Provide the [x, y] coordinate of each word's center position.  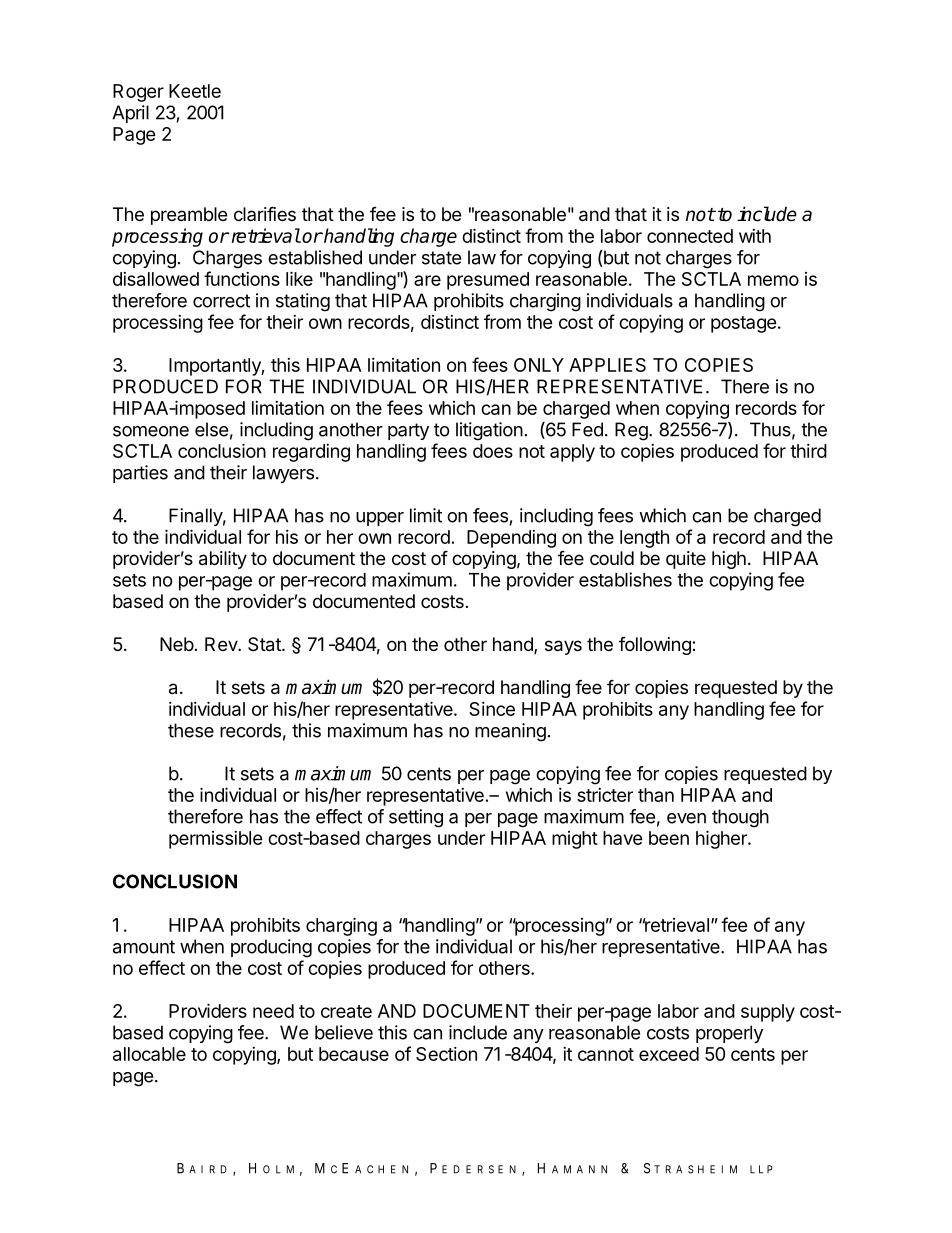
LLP [761, 1169]
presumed [488, 281]
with [755, 236]
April [130, 114]
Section [446, 1054]
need [273, 1011]
